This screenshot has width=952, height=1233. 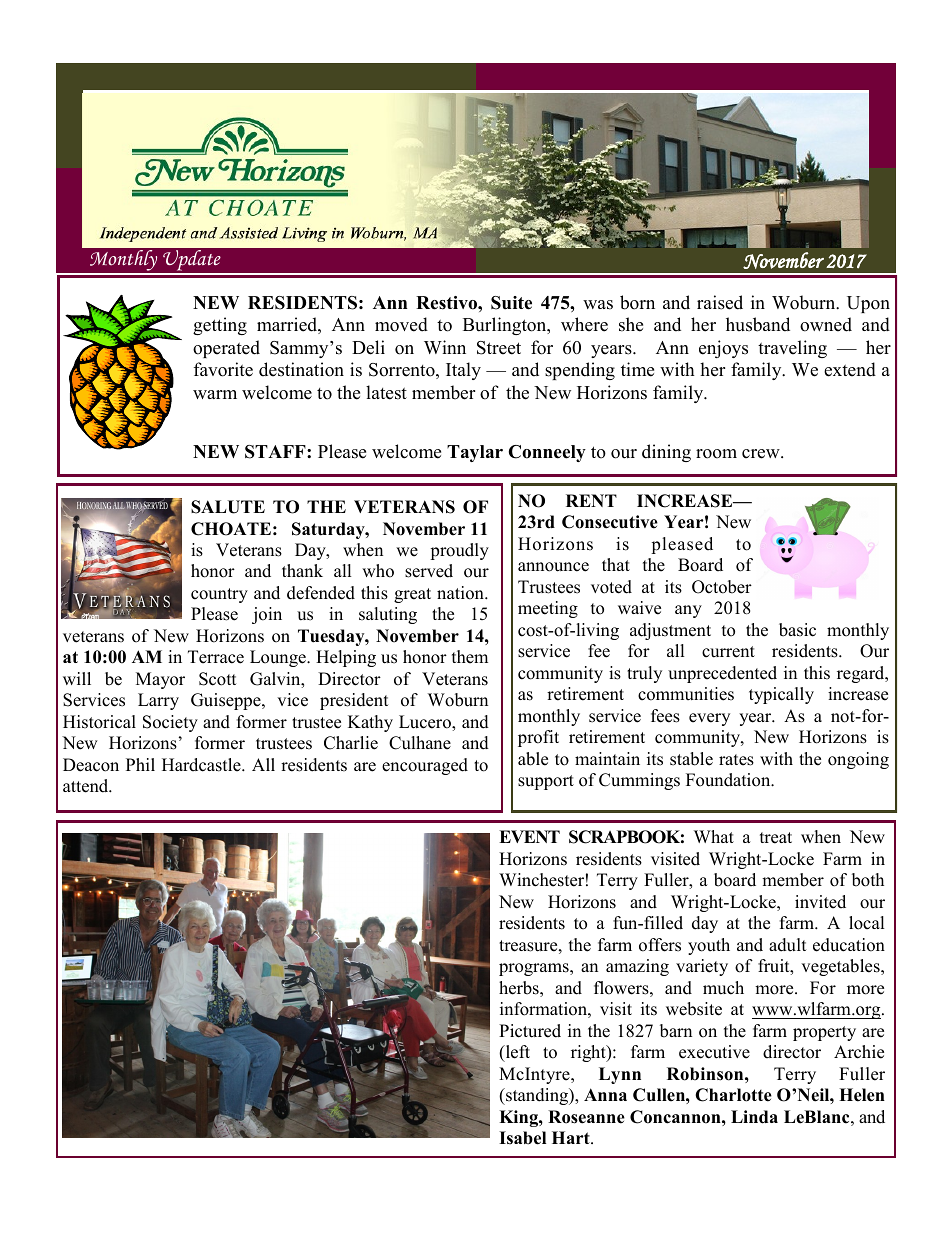 I want to click on Burlington, so click(x=506, y=326).
